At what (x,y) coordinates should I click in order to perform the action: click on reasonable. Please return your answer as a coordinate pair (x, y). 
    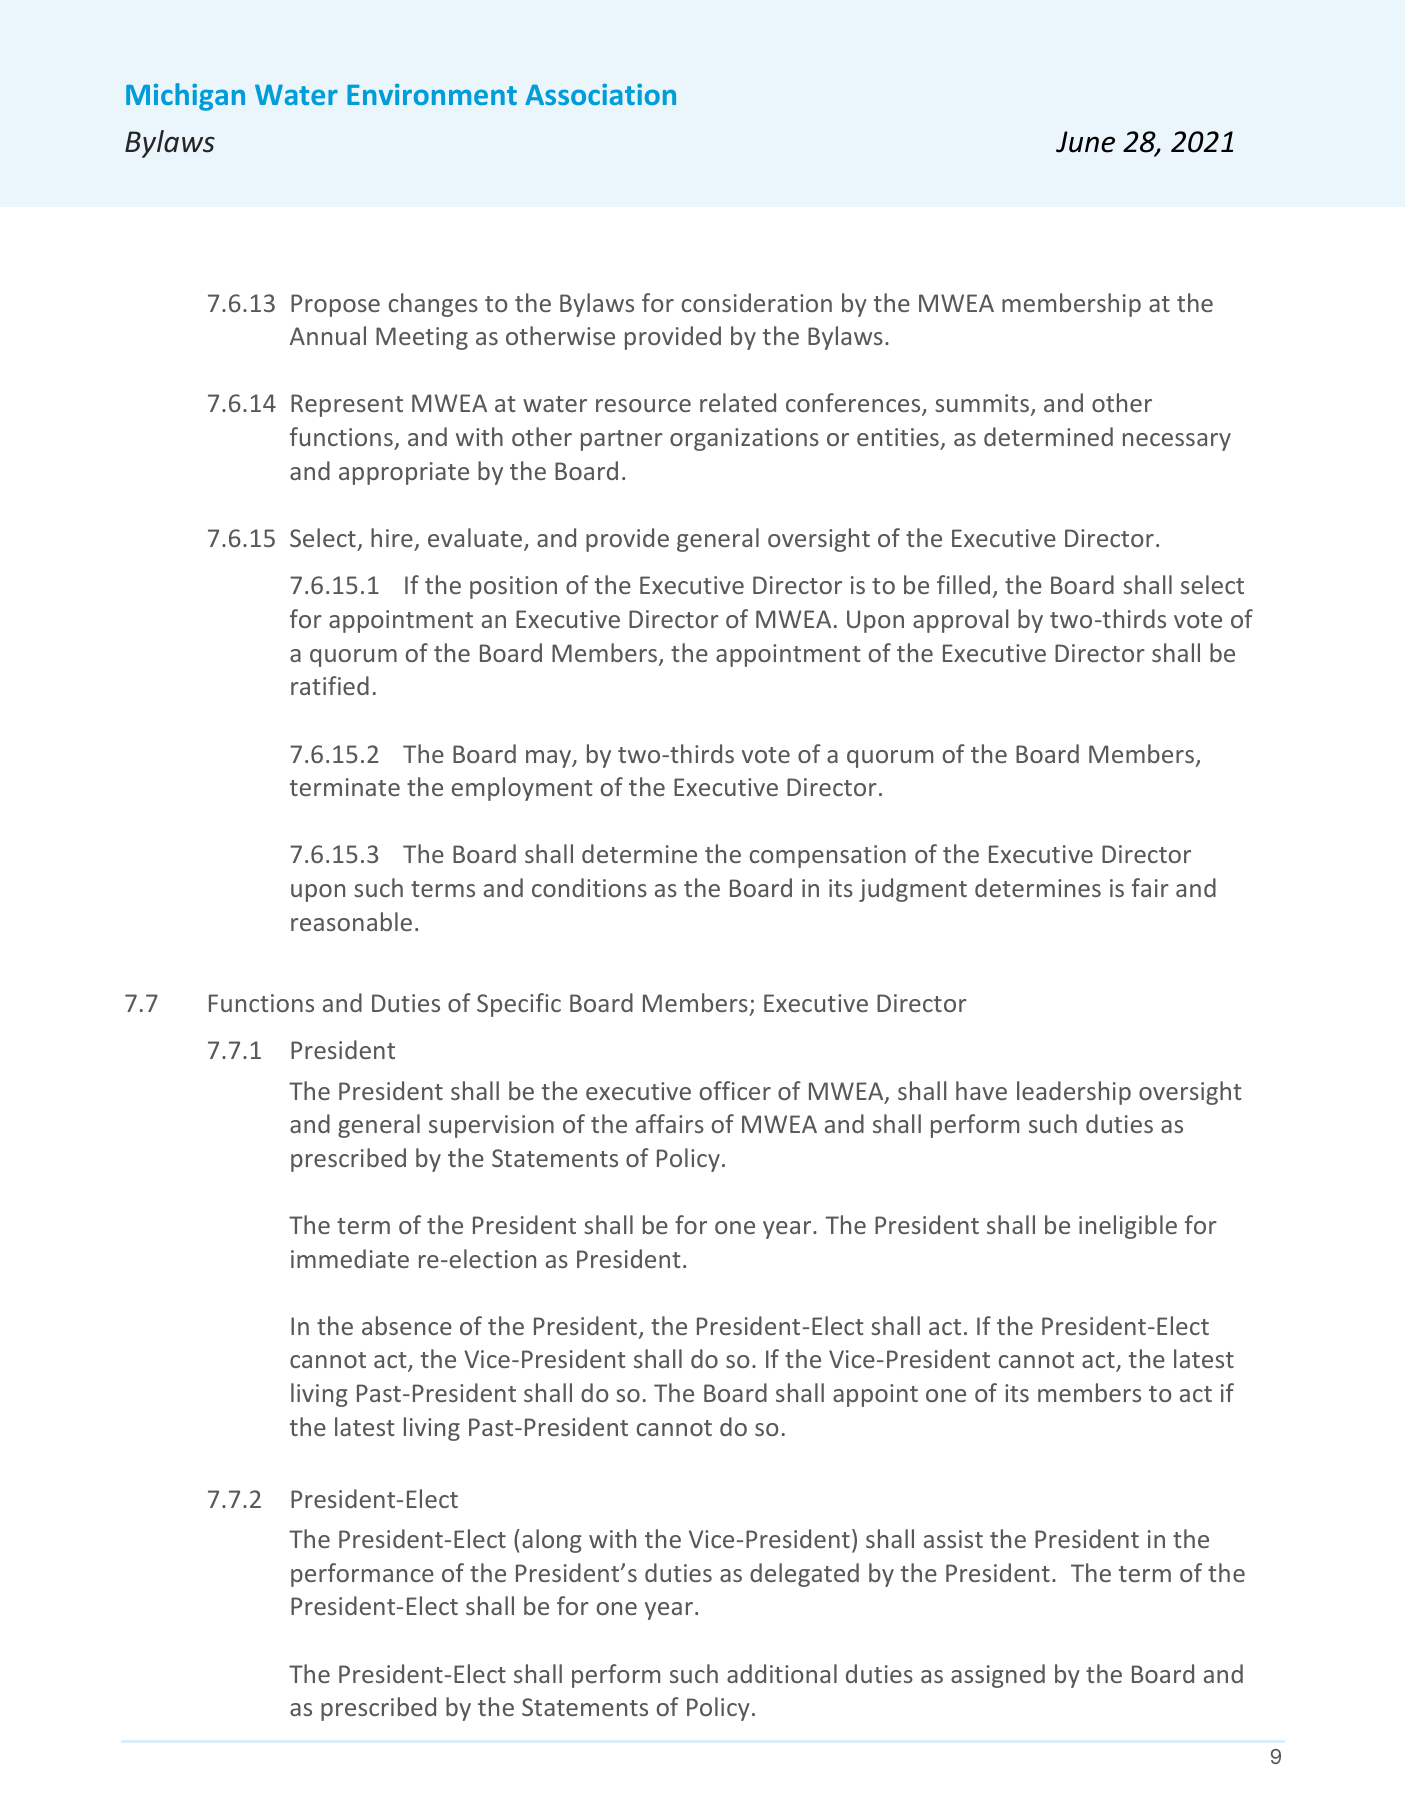
    Looking at the image, I should click on (351, 921).
